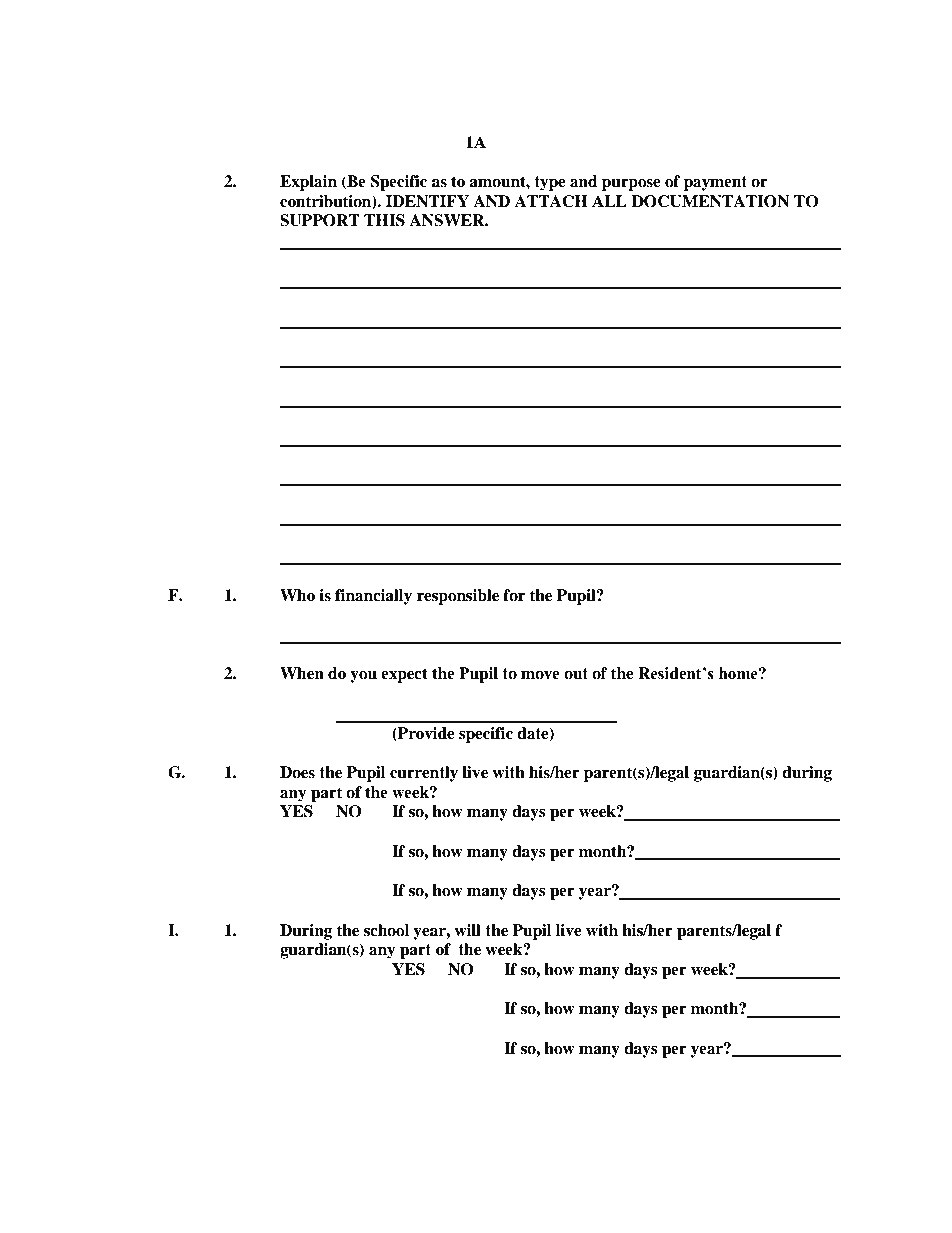  What do you see at coordinates (551, 201) in the document?
I see `ATTACH` at bounding box center [551, 201].
